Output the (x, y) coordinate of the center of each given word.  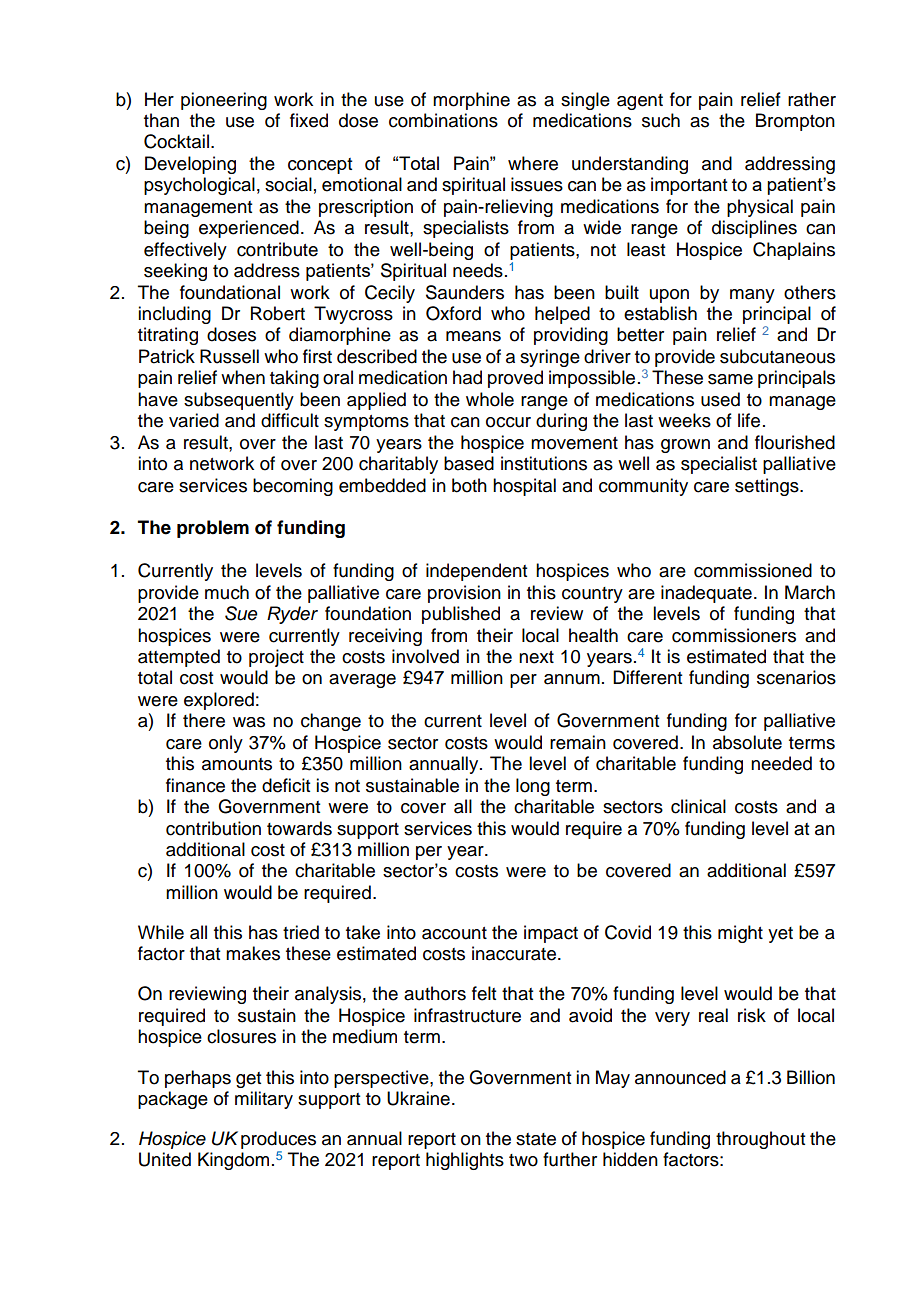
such (661, 120)
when (243, 377)
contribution (213, 828)
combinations (443, 120)
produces (278, 1140)
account (454, 933)
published (461, 615)
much (227, 592)
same (730, 379)
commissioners (734, 635)
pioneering (224, 101)
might (740, 934)
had (467, 377)
